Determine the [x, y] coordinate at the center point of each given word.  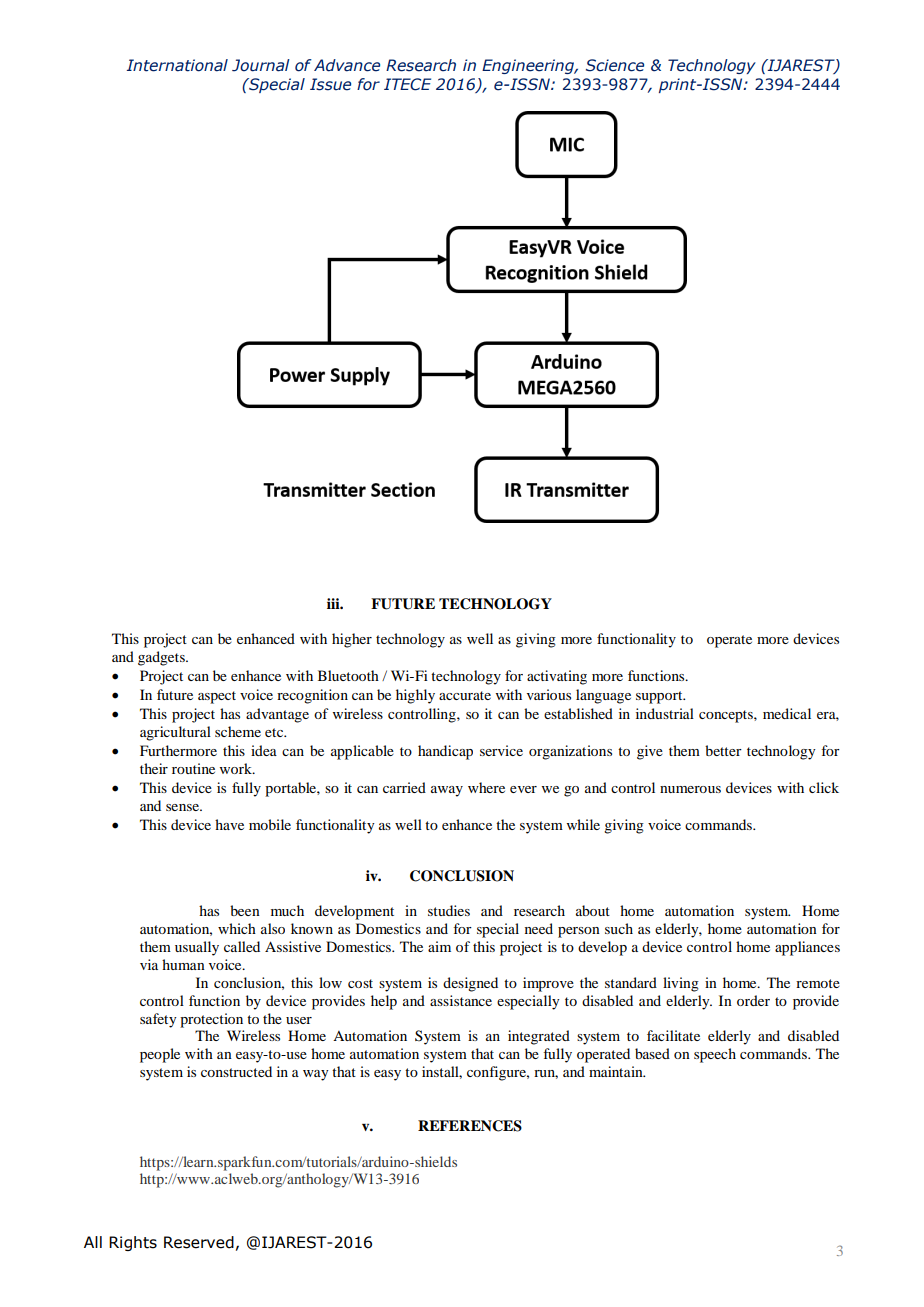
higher [352, 640]
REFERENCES [470, 1126]
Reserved [199, 1242]
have [229, 824]
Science [615, 65]
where [486, 787]
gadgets [162, 658]
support [660, 697]
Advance [347, 65]
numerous [690, 789]
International [177, 65]
